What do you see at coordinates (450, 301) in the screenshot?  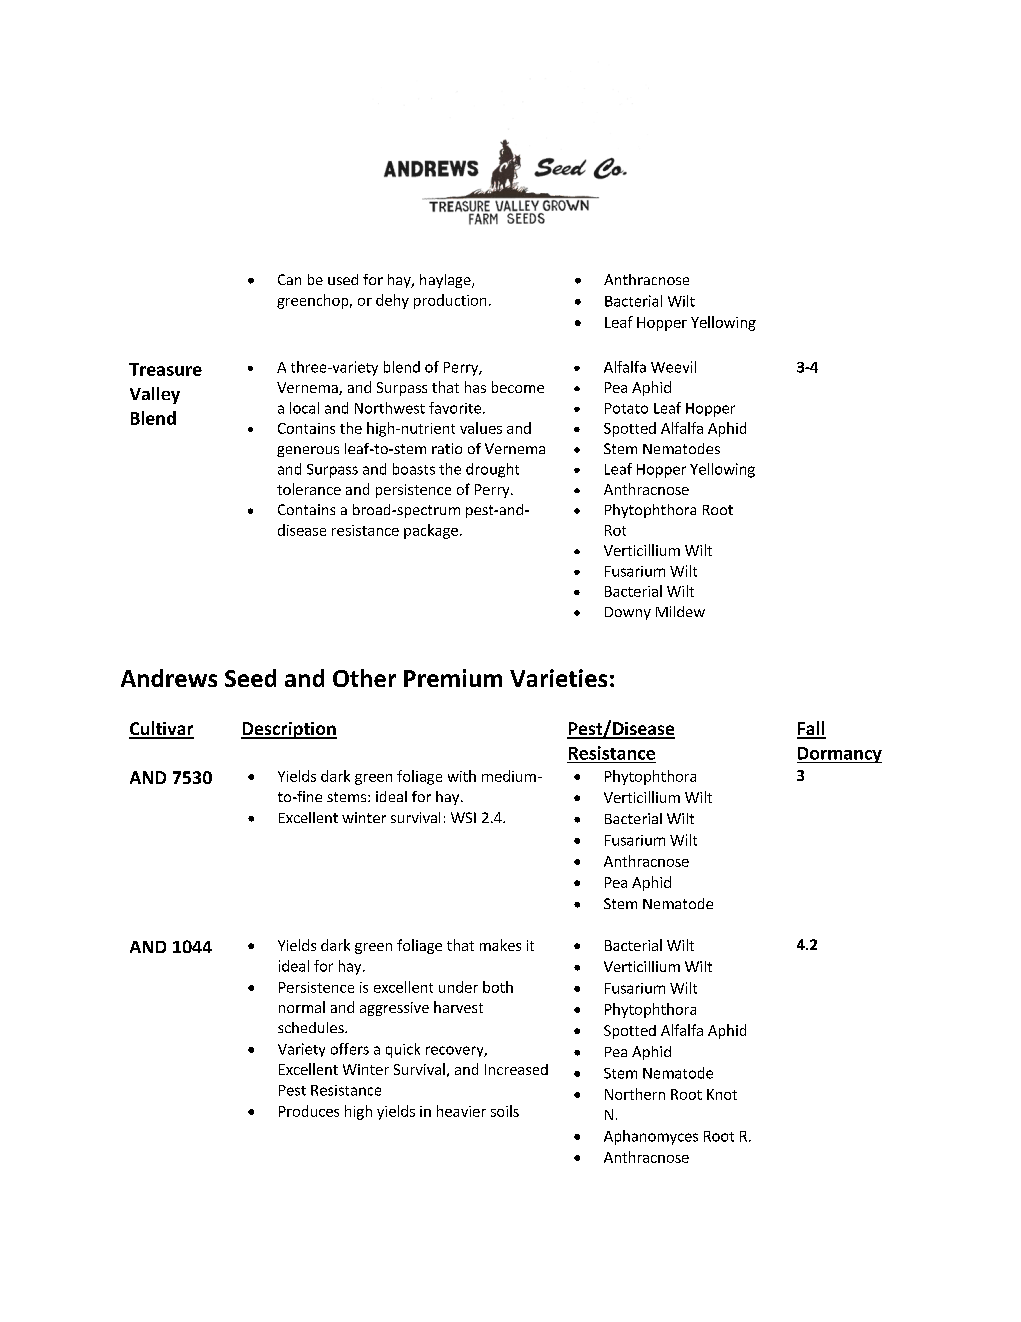 I see `production` at bounding box center [450, 301].
